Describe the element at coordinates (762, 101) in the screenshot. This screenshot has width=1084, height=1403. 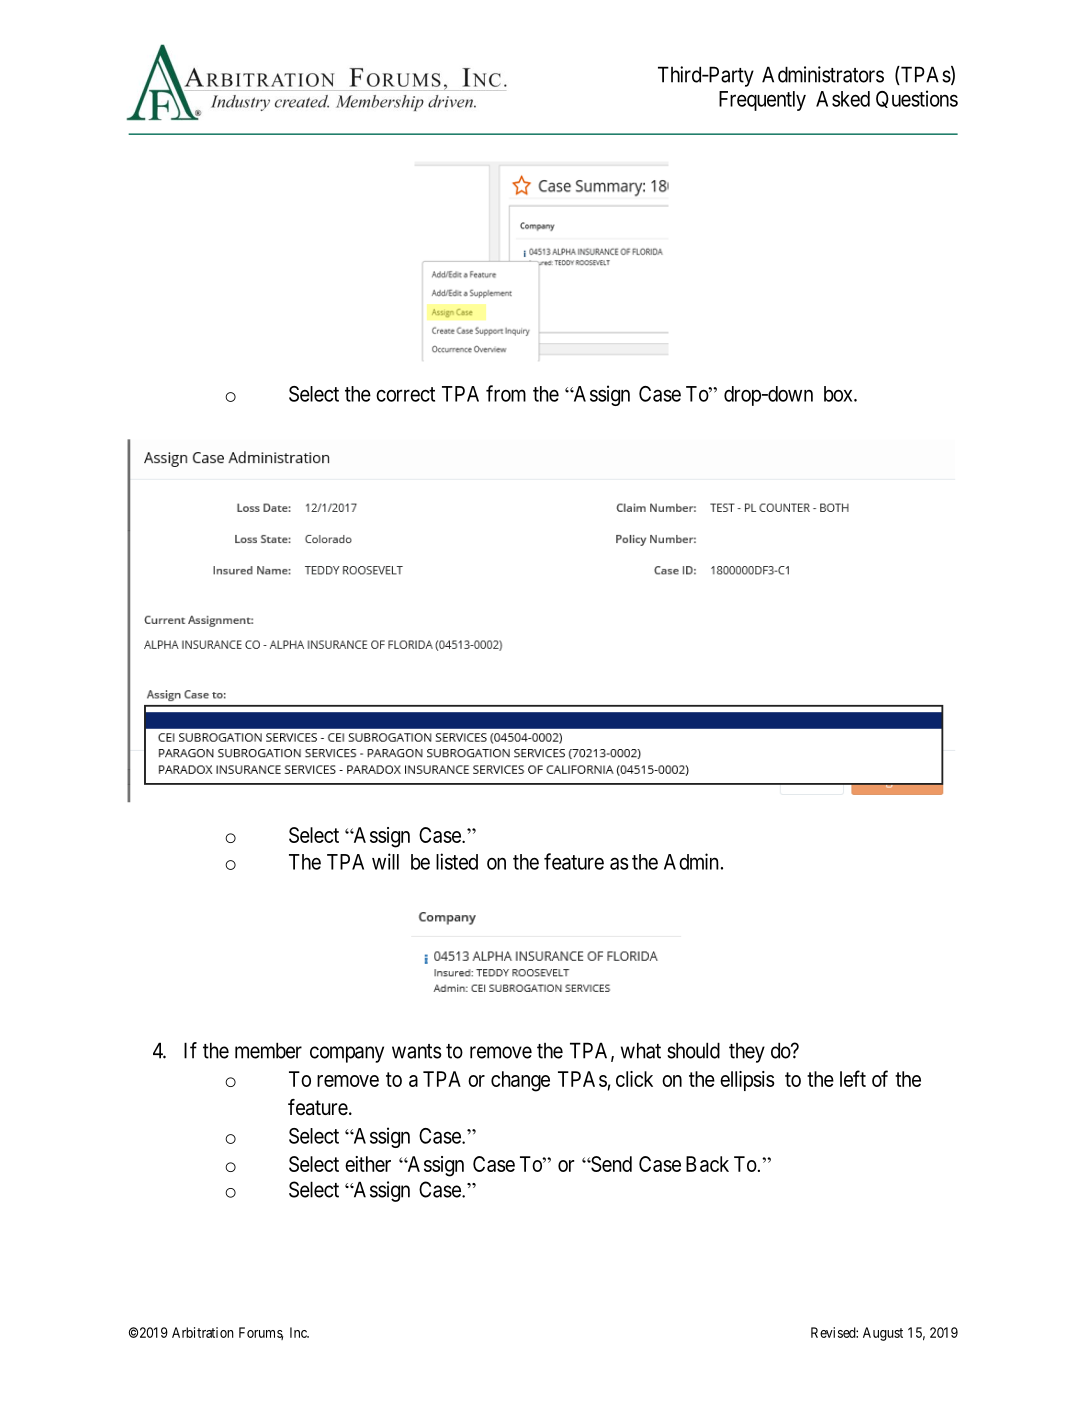
I see `Frequently` at that location.
